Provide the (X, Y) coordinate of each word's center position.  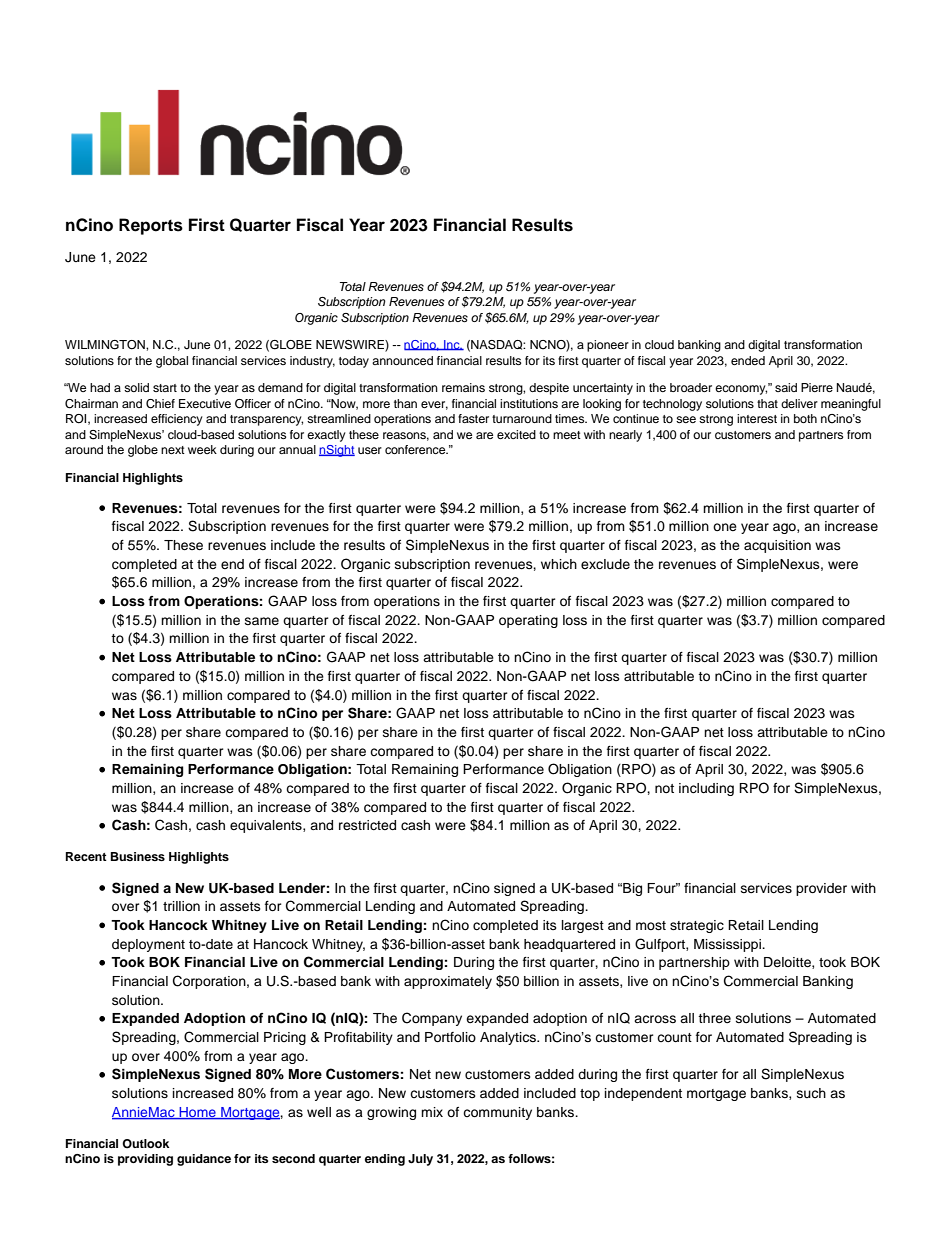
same (262, 621)
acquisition (777, 546)
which (559, 564)
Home (197, 1113)
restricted (367, 825)
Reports (151, 226)
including (706, 789)
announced (402, 360)
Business (138, 856)
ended (748, 360)
